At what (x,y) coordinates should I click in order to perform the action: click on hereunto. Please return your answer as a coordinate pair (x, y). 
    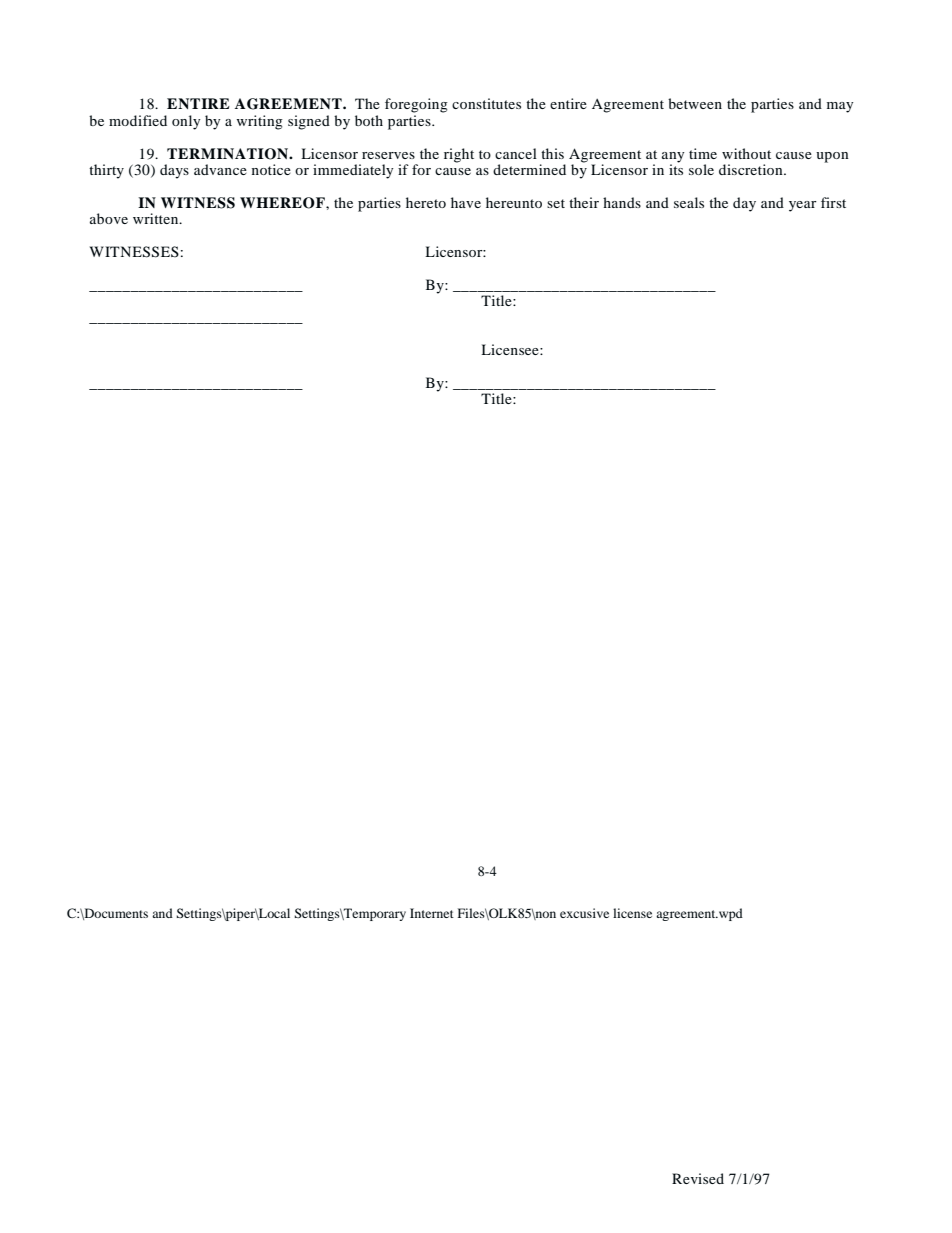
    Looking at the image, I should click on (514, 202).
